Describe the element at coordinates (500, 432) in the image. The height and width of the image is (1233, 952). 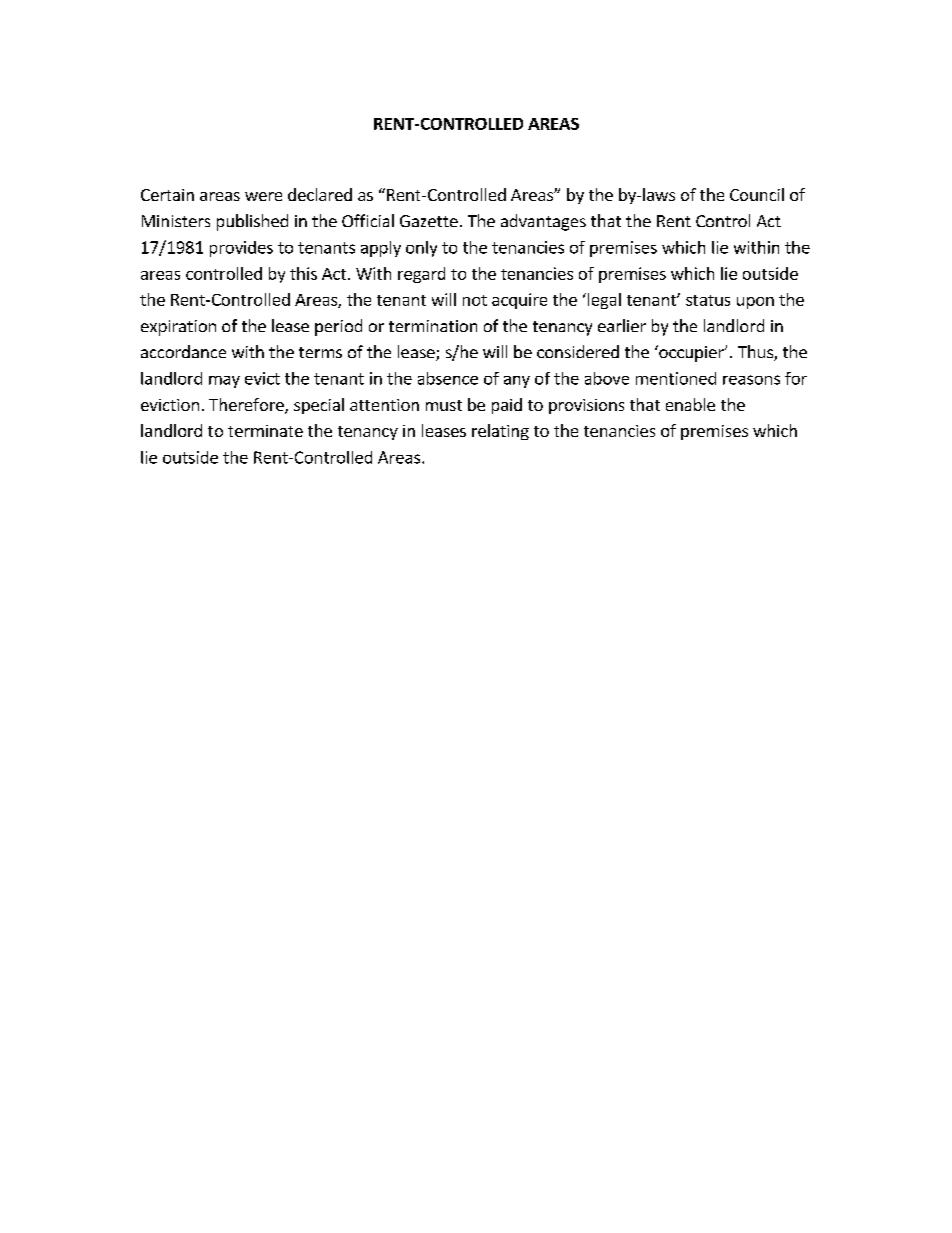
I see `relating` at that location.
